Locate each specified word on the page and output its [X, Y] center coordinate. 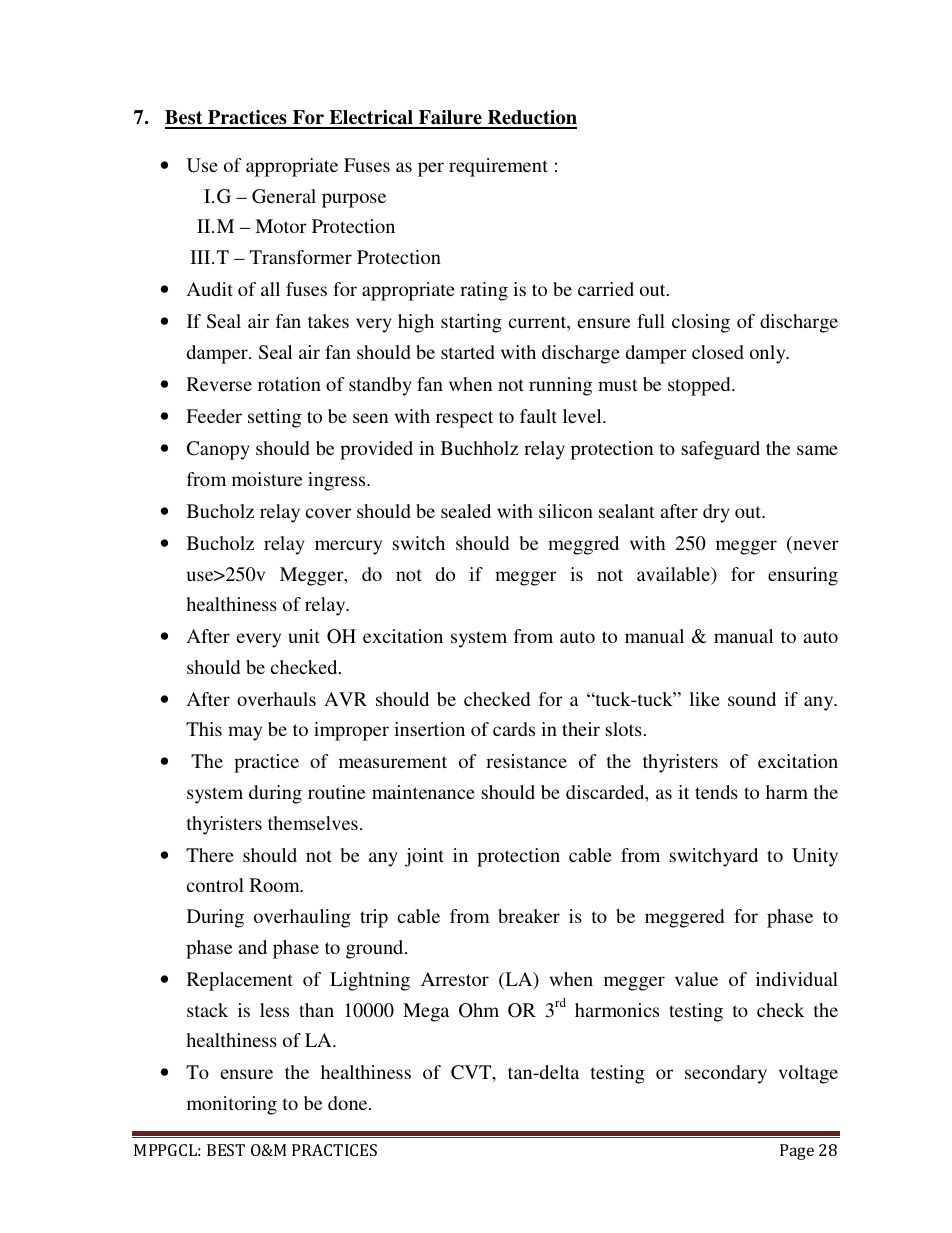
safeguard [721, 450]
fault [538, 416]
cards [514, 729]
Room [276, 885]
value [696, 979]
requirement [498, 167]
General [284, 196]
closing [701, 323]
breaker [529, 916]
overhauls [276, 699]
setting [274, 418]
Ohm [479, 1010]
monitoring [232, 1105]
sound [752, 699]
